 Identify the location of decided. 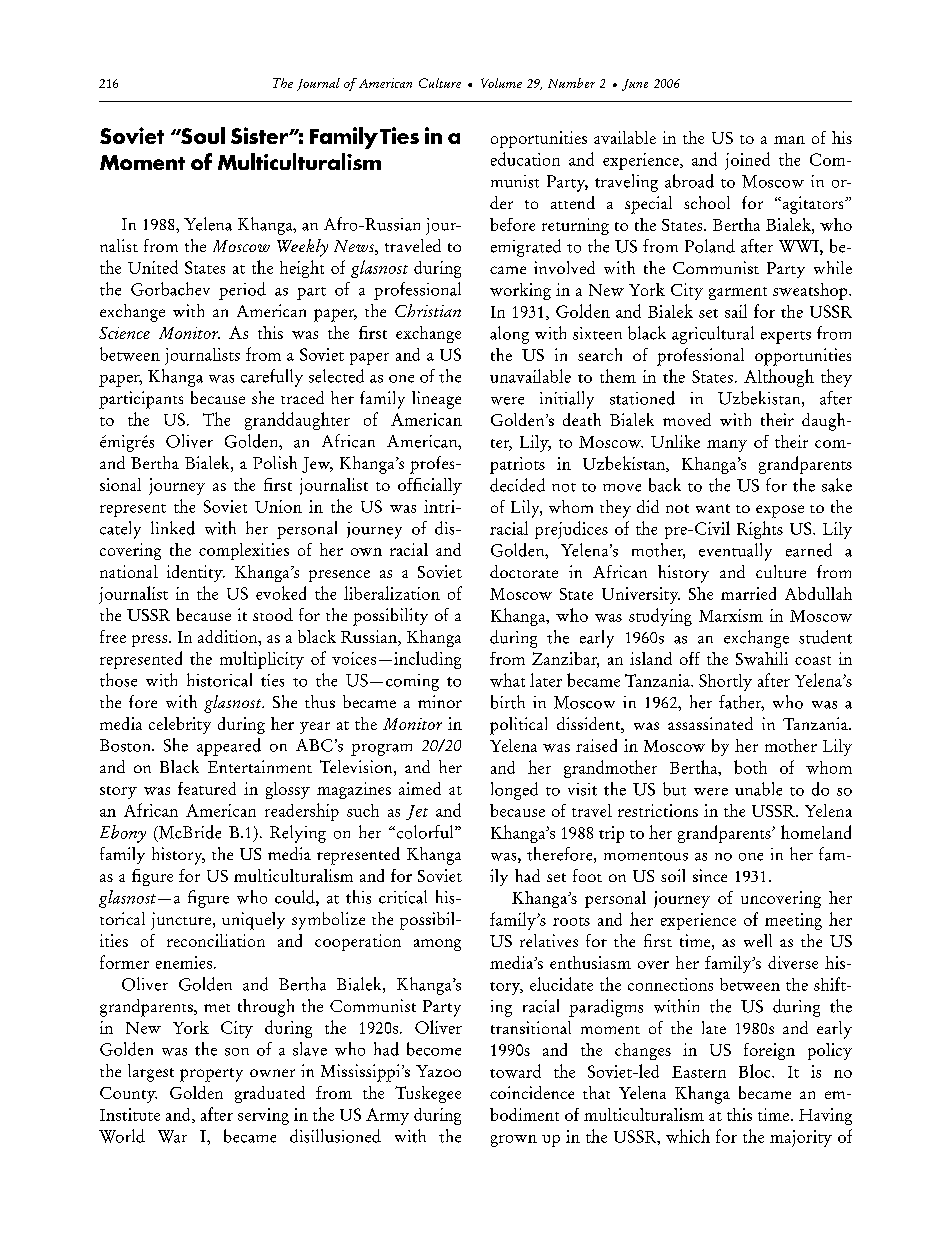
(517, 485).
